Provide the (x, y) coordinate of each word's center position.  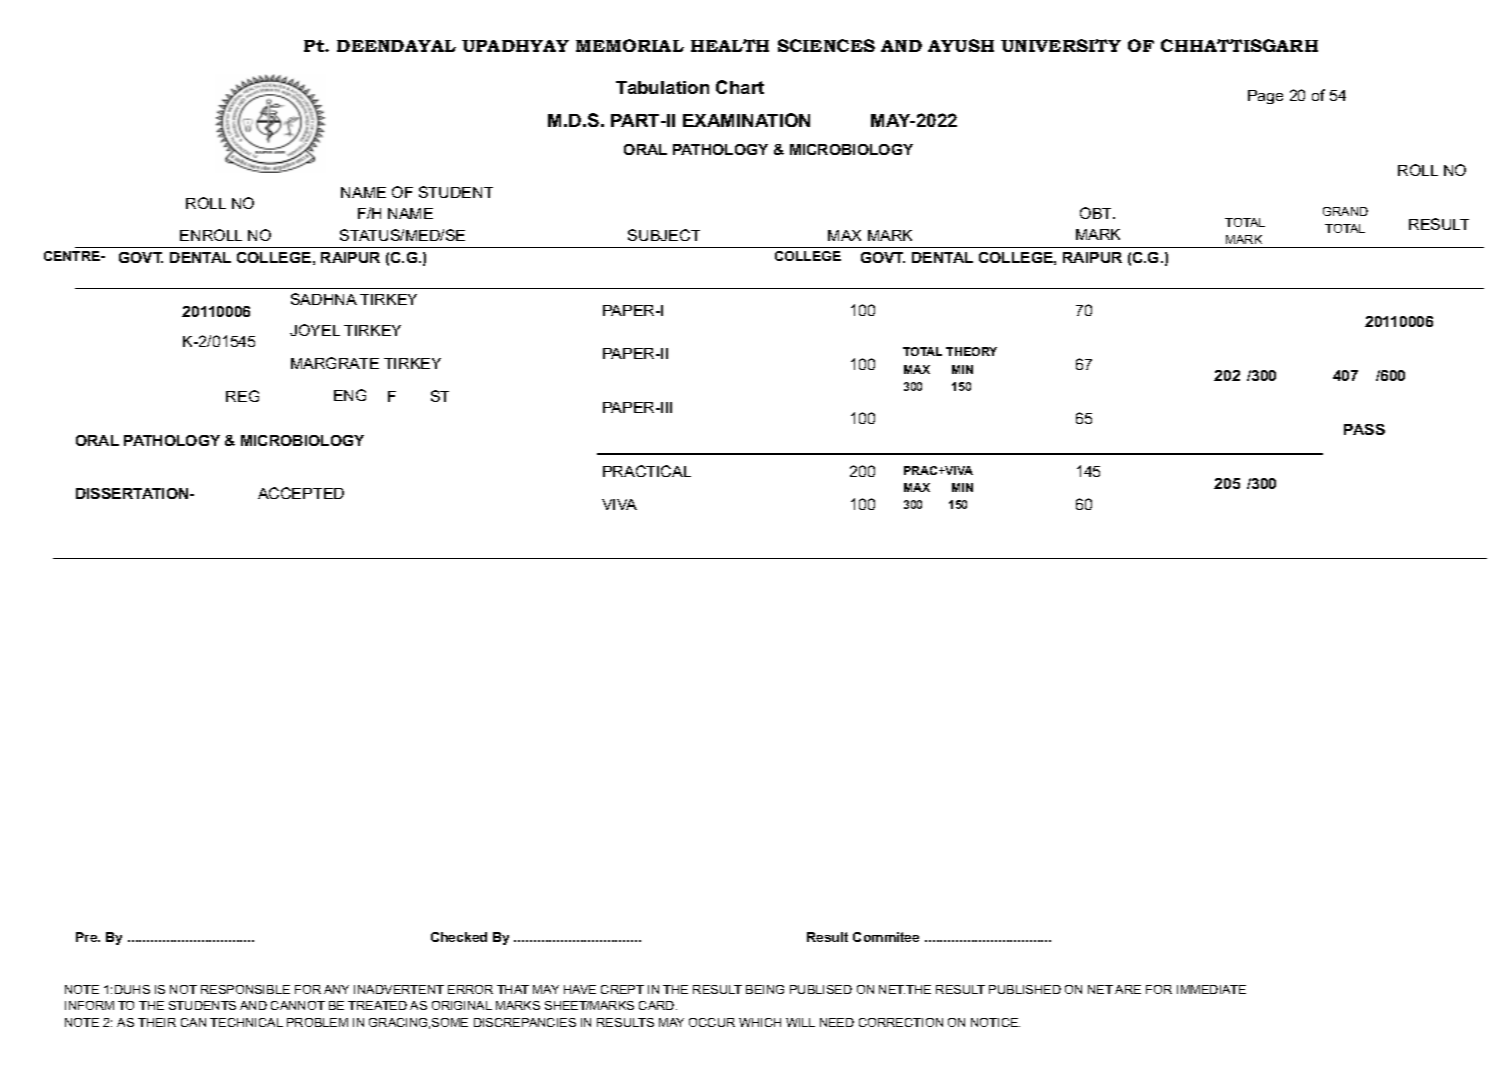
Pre (88, 937)
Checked (459, 937)
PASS (1364, 429)
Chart (740, 87)
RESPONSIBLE (245, 989)
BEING (765, 989)
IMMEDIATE (1211, 989)
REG (242, 396)
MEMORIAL (630, 45)
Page (1265, 97)
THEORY (971, 351)
